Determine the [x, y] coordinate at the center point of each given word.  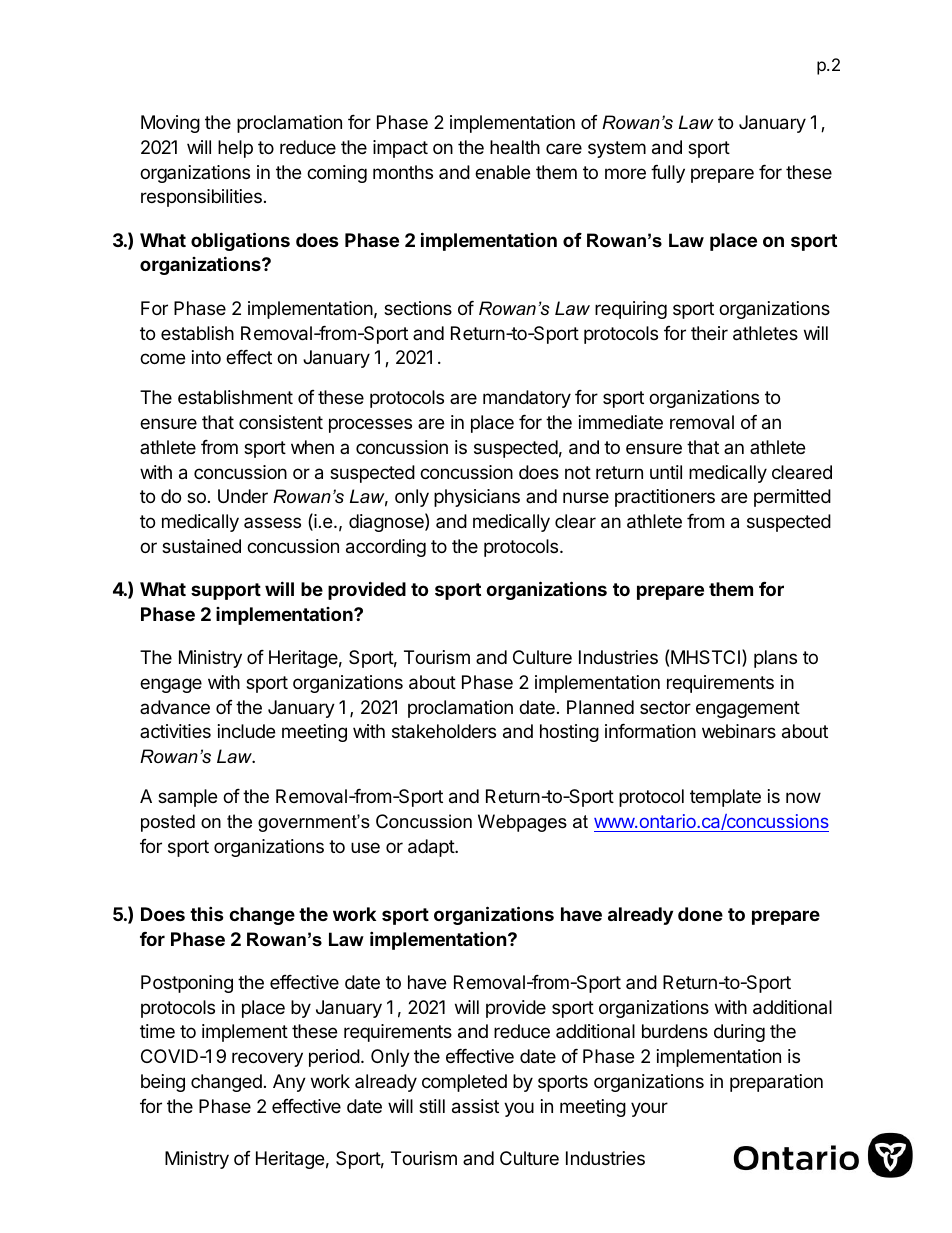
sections [418, 308]
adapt [432, 848]
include [246, 731]
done [700, 914]
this [207, 913]
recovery [267, 1059]
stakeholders [444, 731]
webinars [739, 731]
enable [502, 172]
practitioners [665, 498]
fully [668, 174]
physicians [477, 498]
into [206, 357]
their [709, 333]
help [235, 149]
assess [272, 522]
